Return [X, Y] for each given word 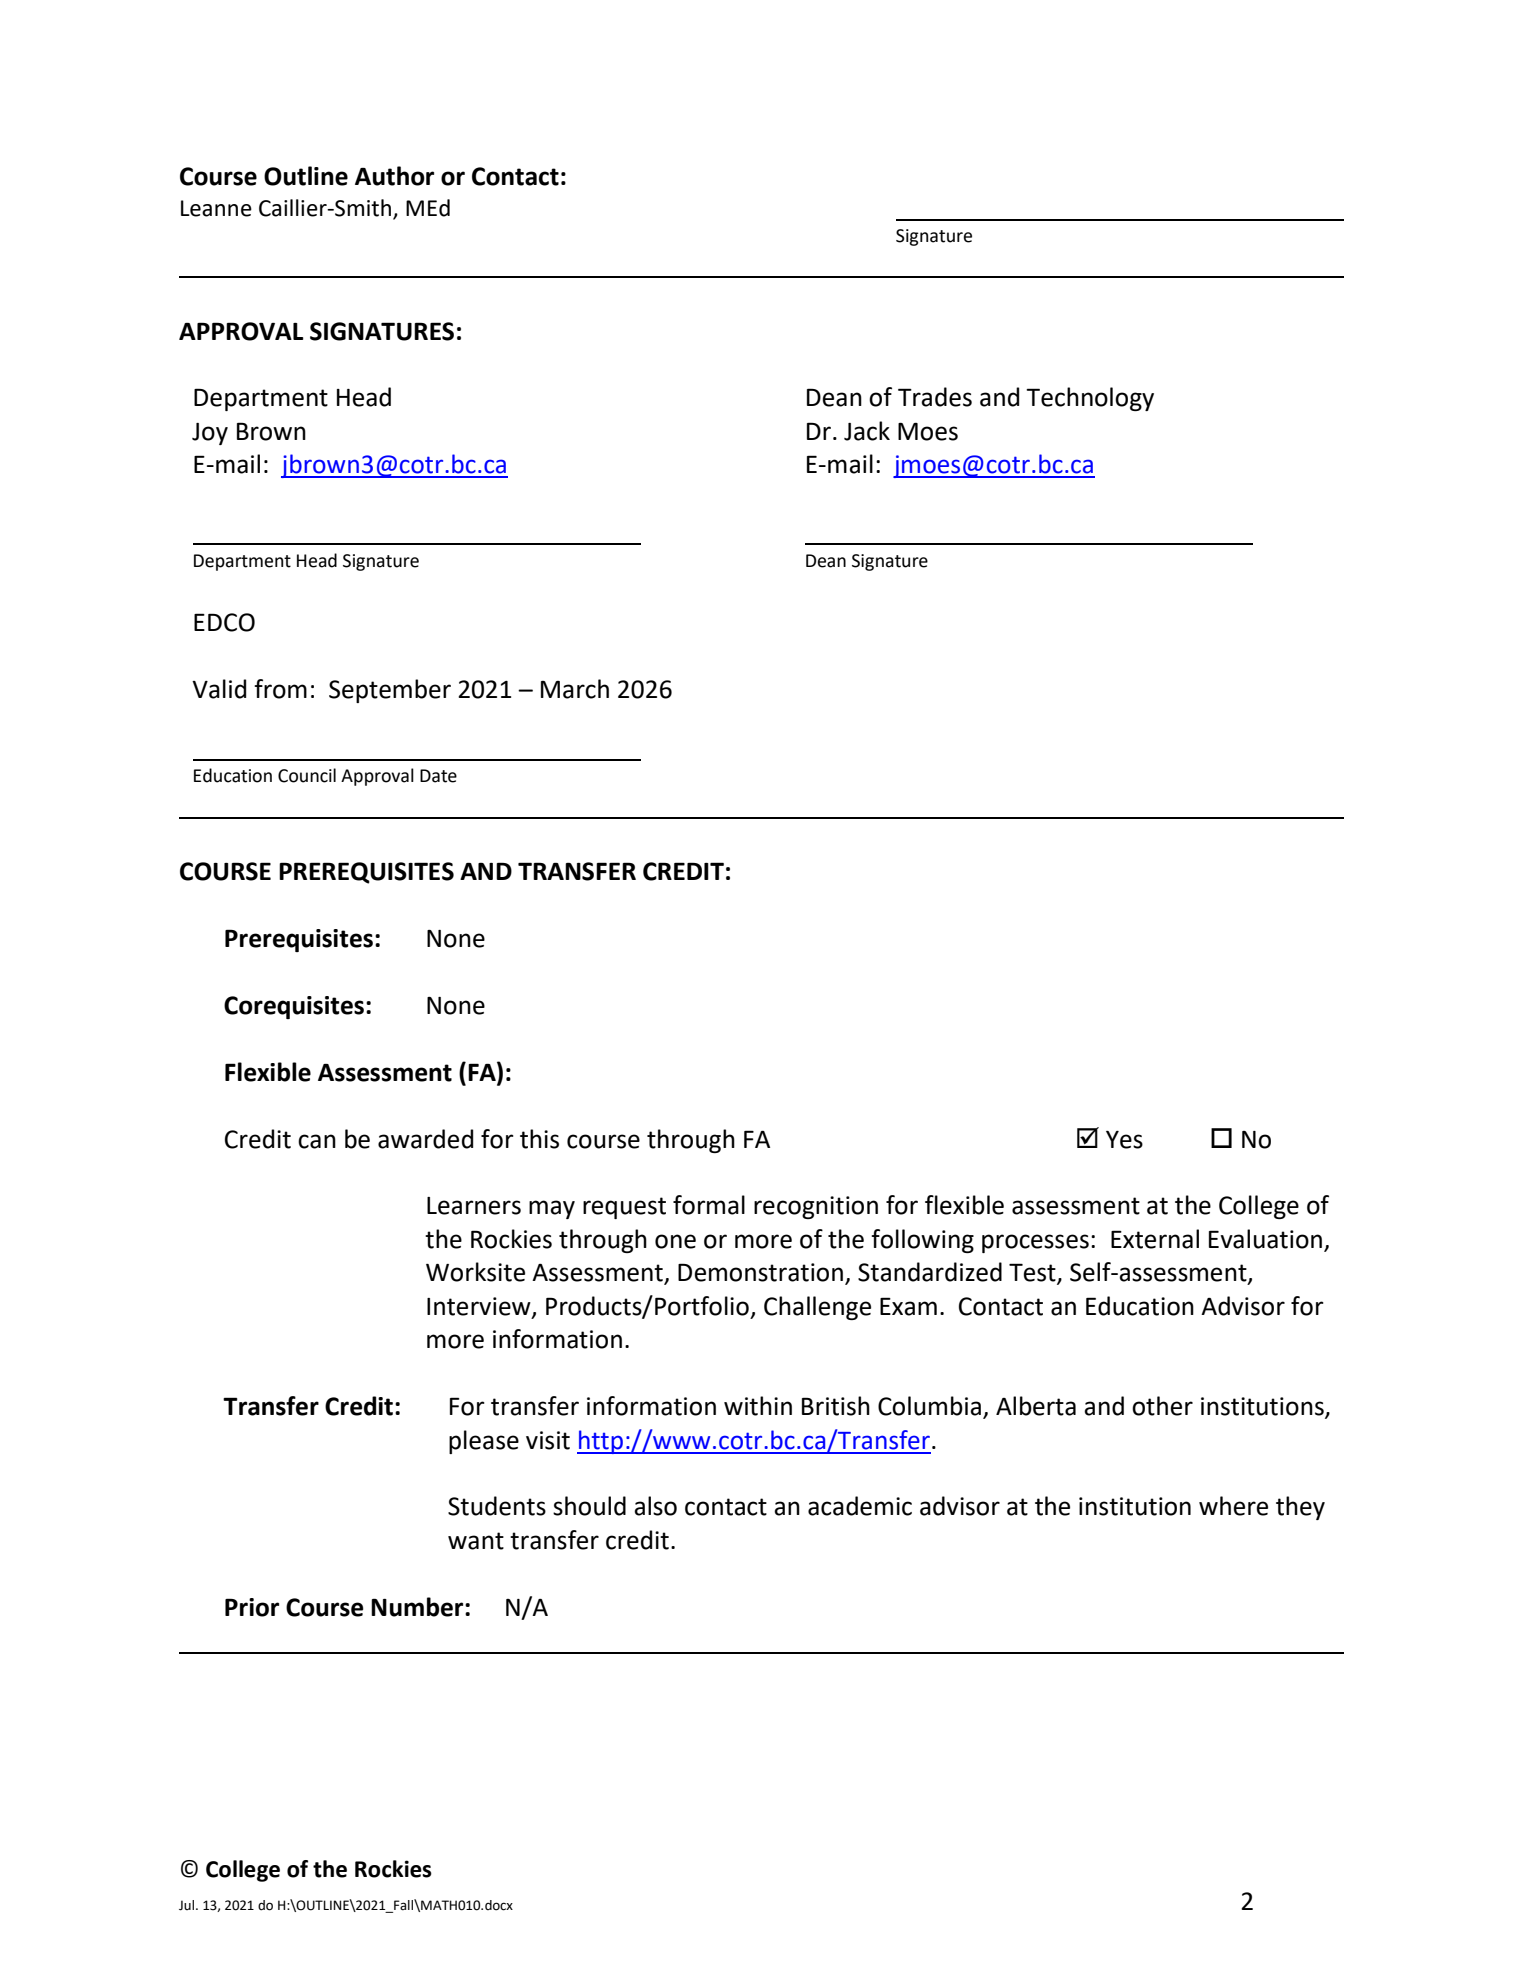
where [1233, 1506]
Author [394, 176]
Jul [188, 1905]
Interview [480, 1307]
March [575, 689]
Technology [1090, 399]
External [1155, 1239]
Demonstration [760, 1272]
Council [307, 775]
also [655, 1506]
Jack [867, 431]
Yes [1124, 1140]
